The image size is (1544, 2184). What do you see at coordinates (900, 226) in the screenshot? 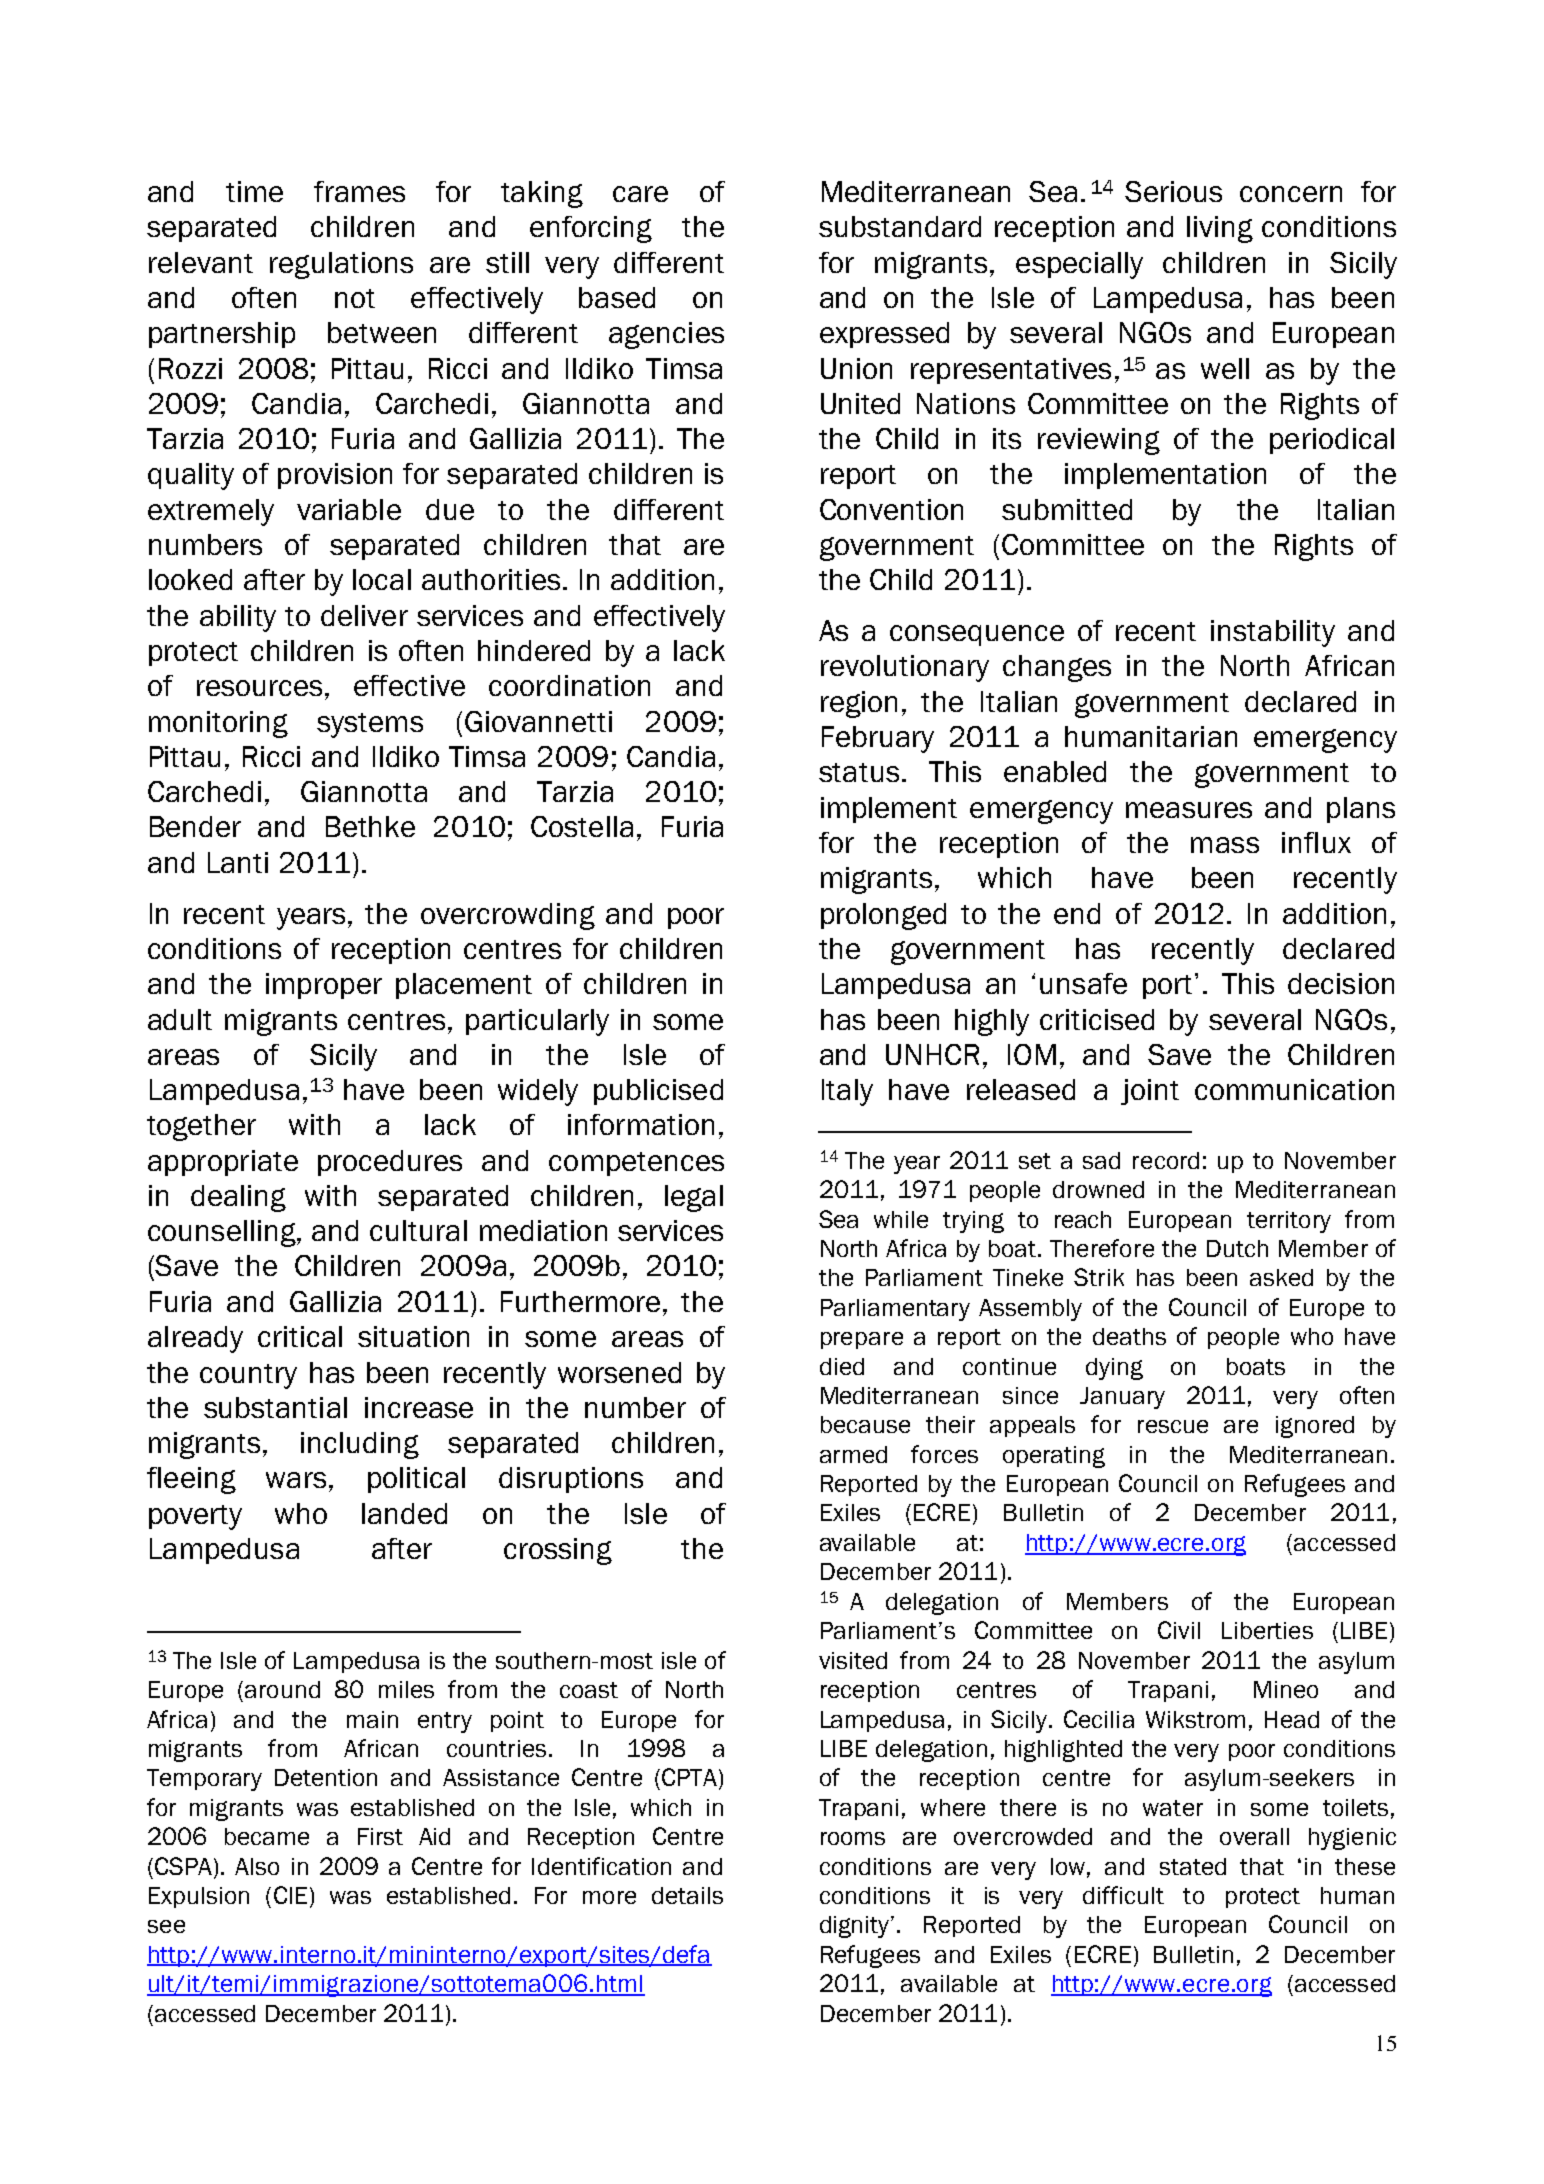
I see `substandard` at bounding box center [900, 226].
